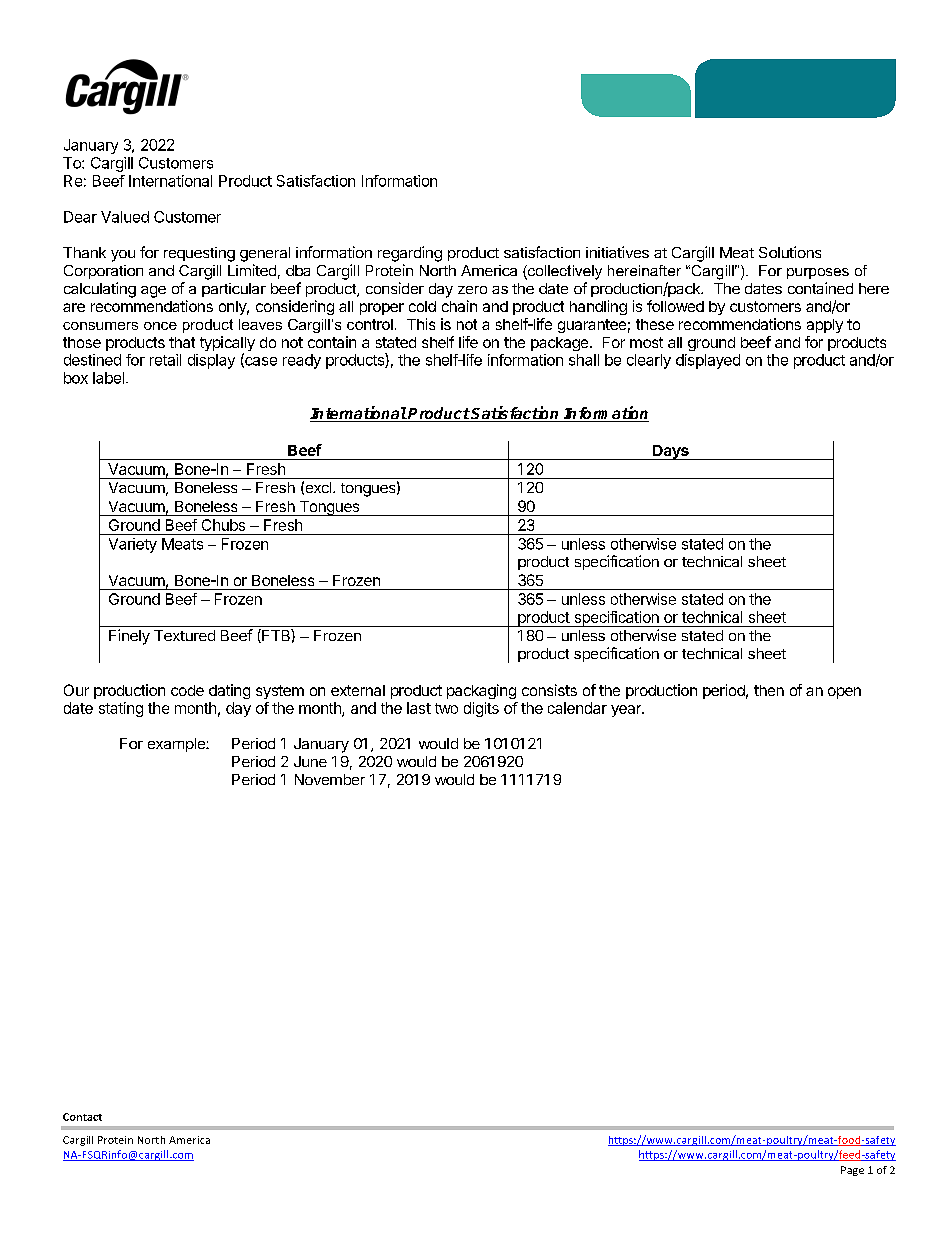  Describe the element at coordinates (852, 1171) in the screenshot. I see `Page` at that location.
